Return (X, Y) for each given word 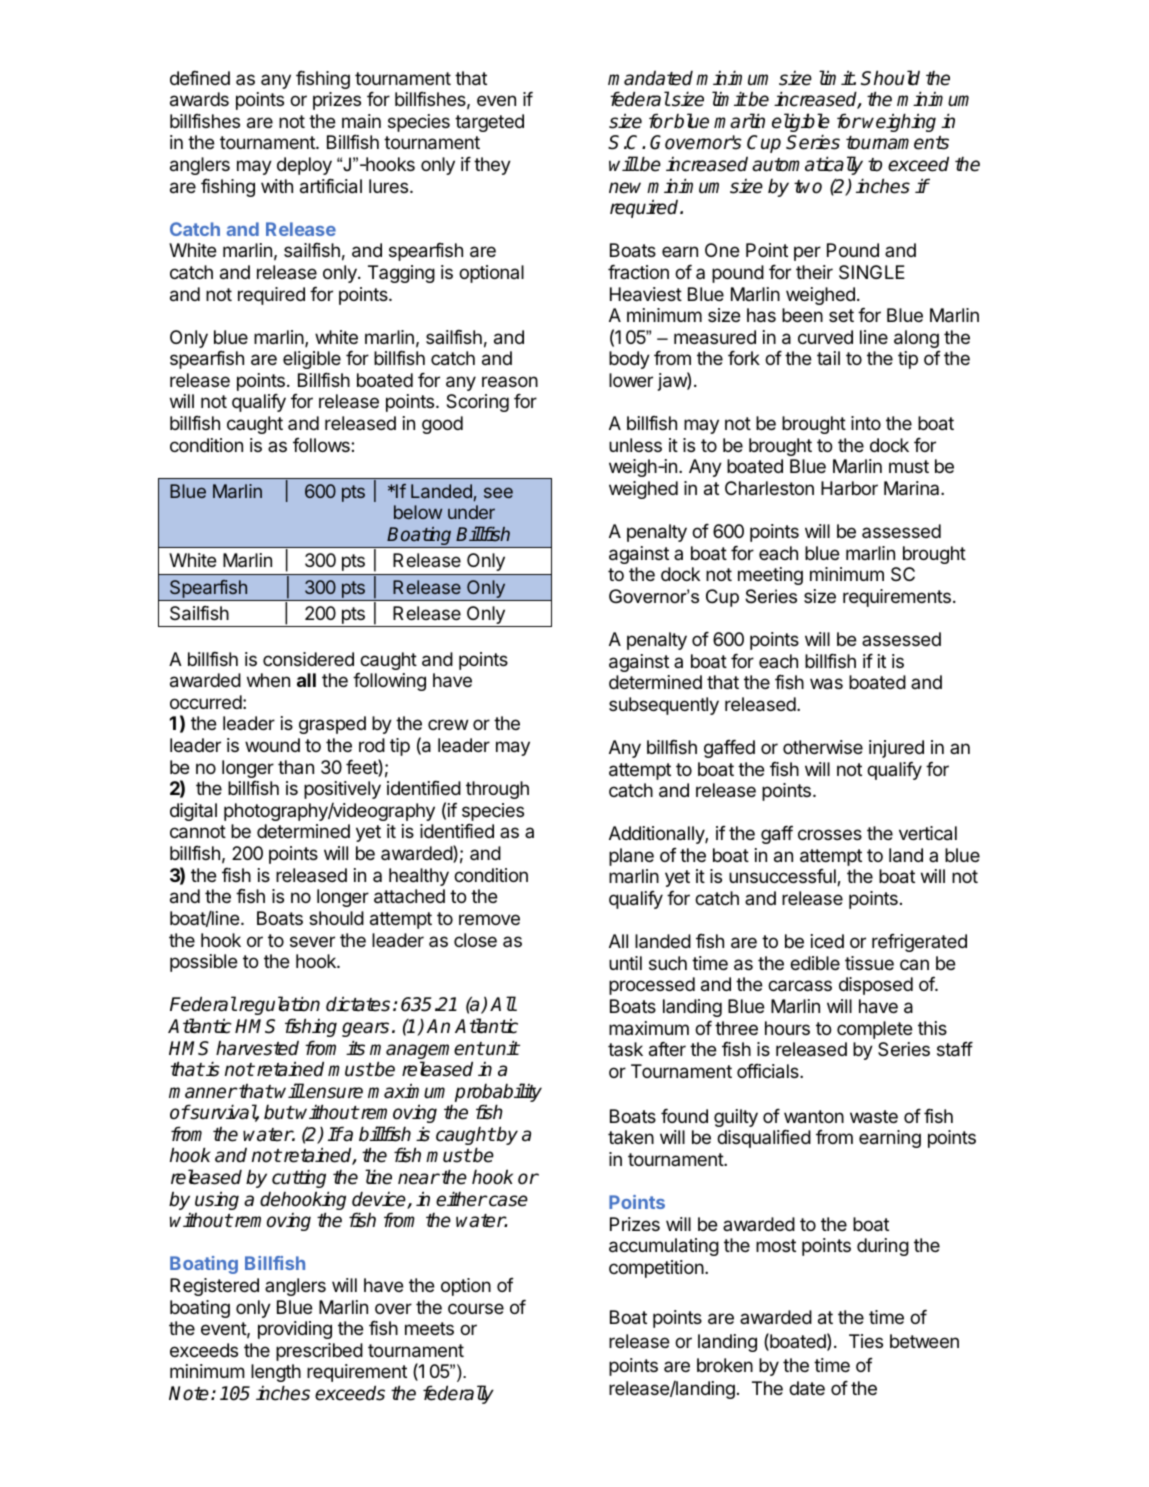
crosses (830, 834)
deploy (304, 166)
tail (828, 358)
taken (631, 1137)
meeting (770, 576)
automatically (807, 165)
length (276, 1373)
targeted (489, 123)
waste (874, 1116)
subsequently (664, 706)
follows (322, 445)
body (629, 360)
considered (308, 659)
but (279, 1112)
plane (631, 857)
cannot (198, 832)
